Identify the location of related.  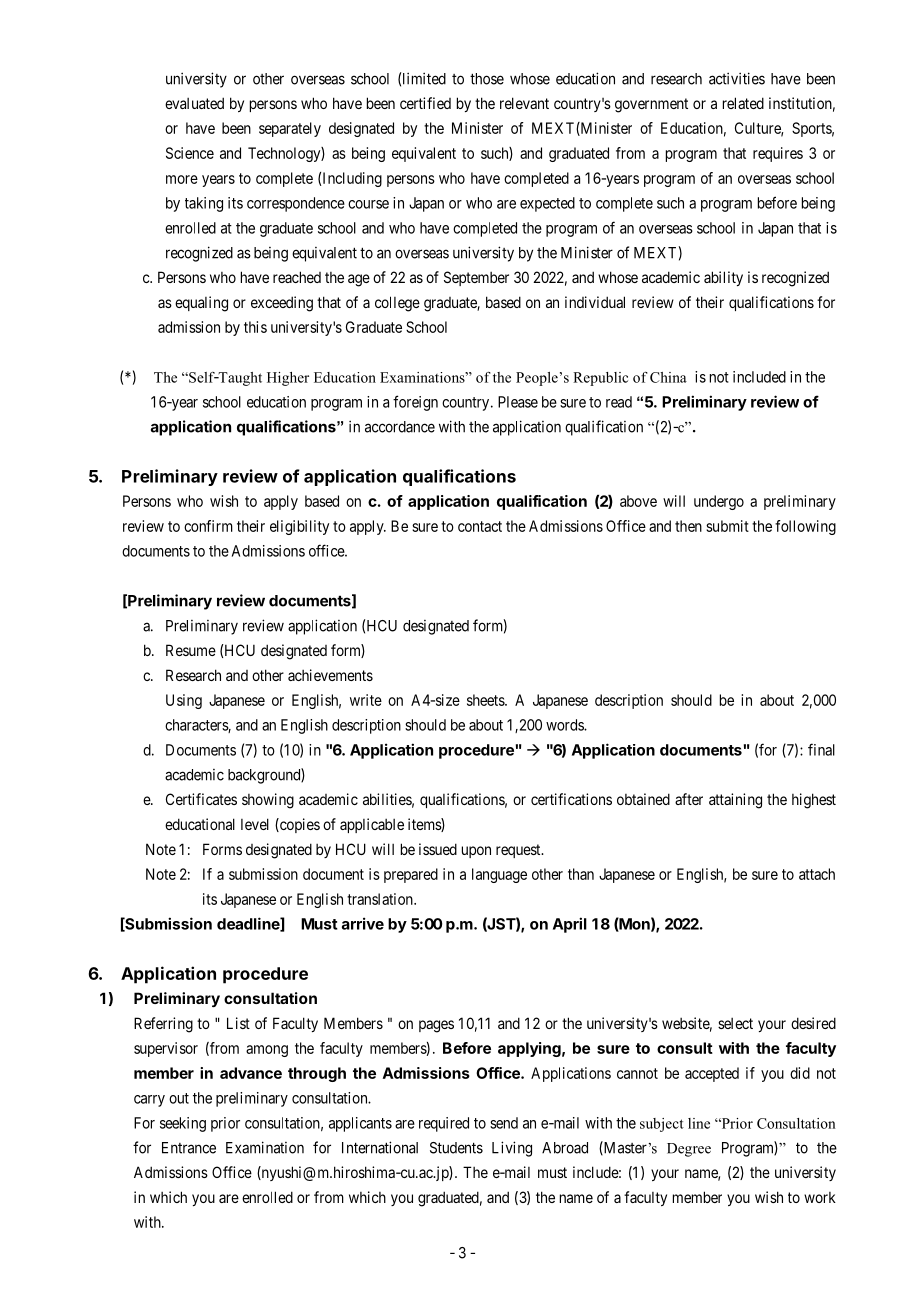
(743, 103).
